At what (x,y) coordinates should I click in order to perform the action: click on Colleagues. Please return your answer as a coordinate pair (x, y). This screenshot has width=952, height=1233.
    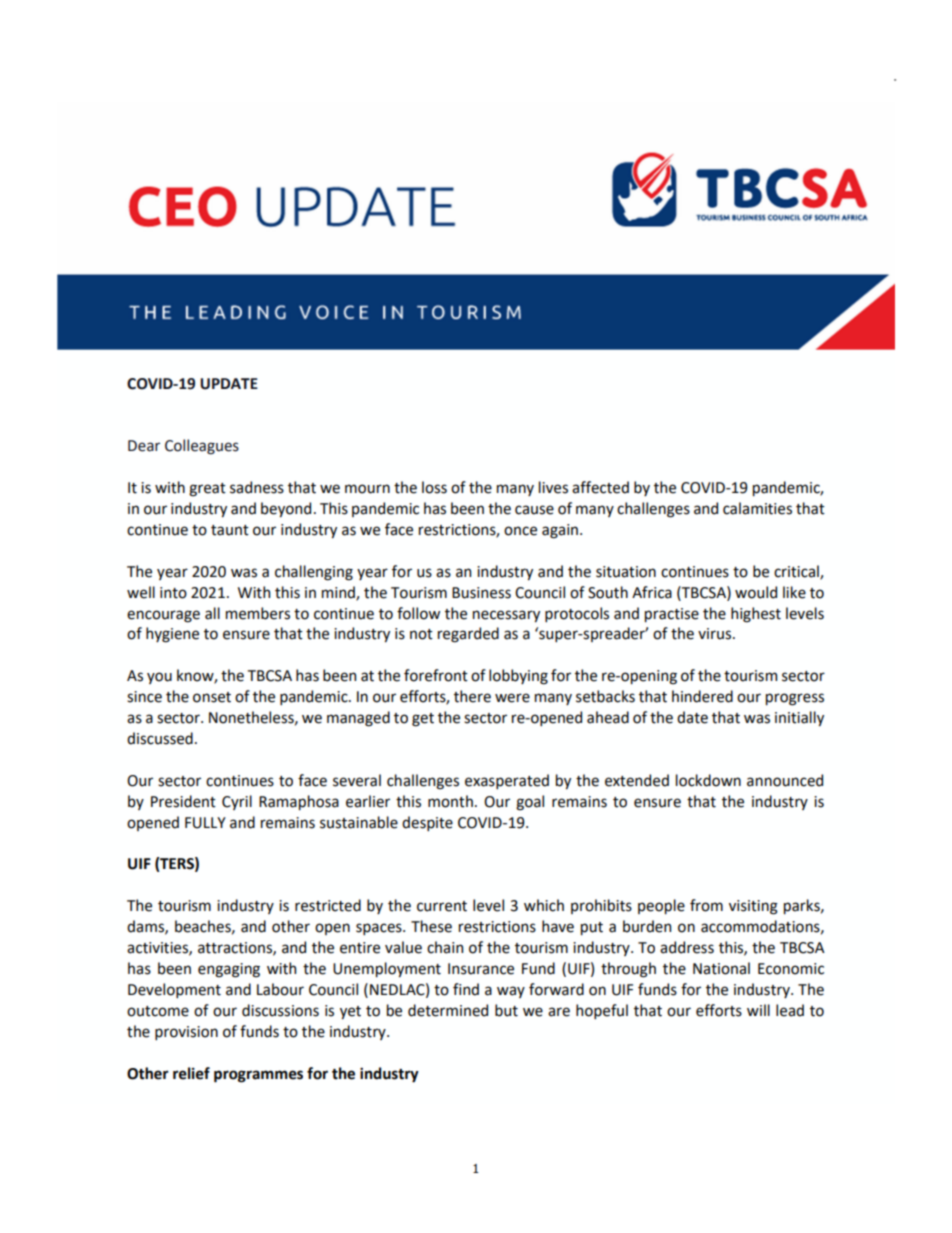
    Looking at the image, I should click on (202, 447).
